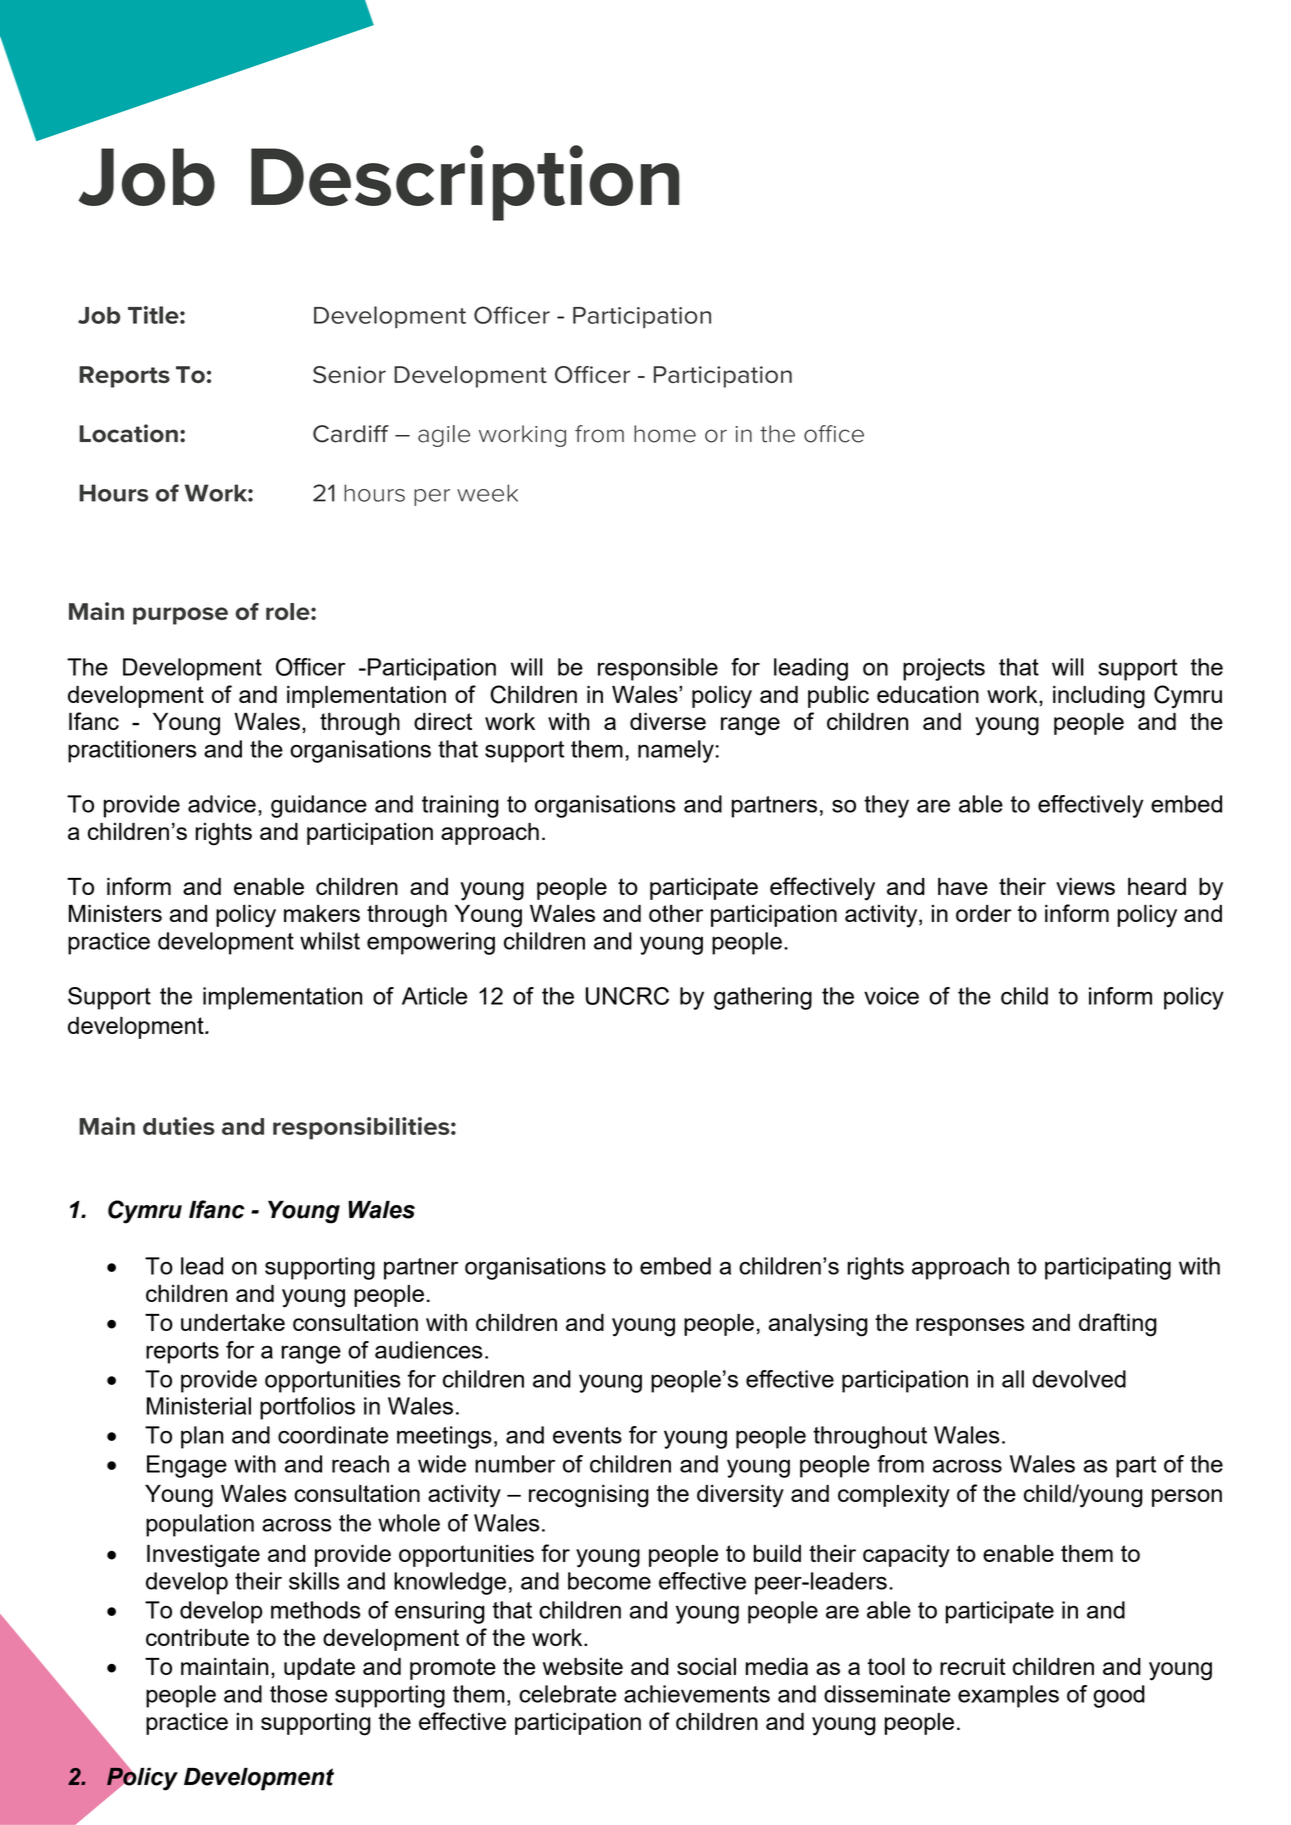 This document has height=1825, width=1291. I want to click on views, so click(1085, 886).
